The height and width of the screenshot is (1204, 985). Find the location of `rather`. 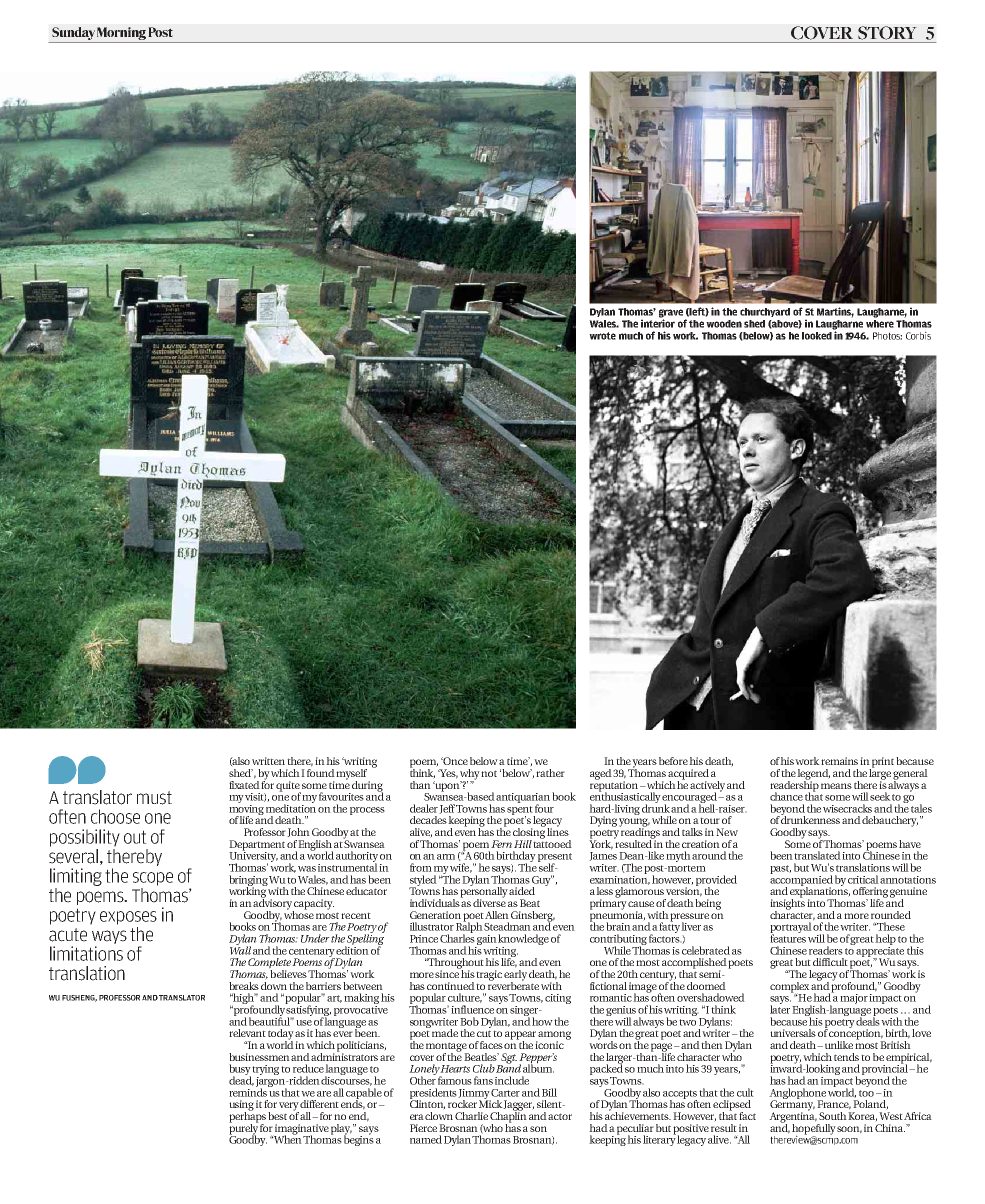

rather is located at coordinates (550, 773).
